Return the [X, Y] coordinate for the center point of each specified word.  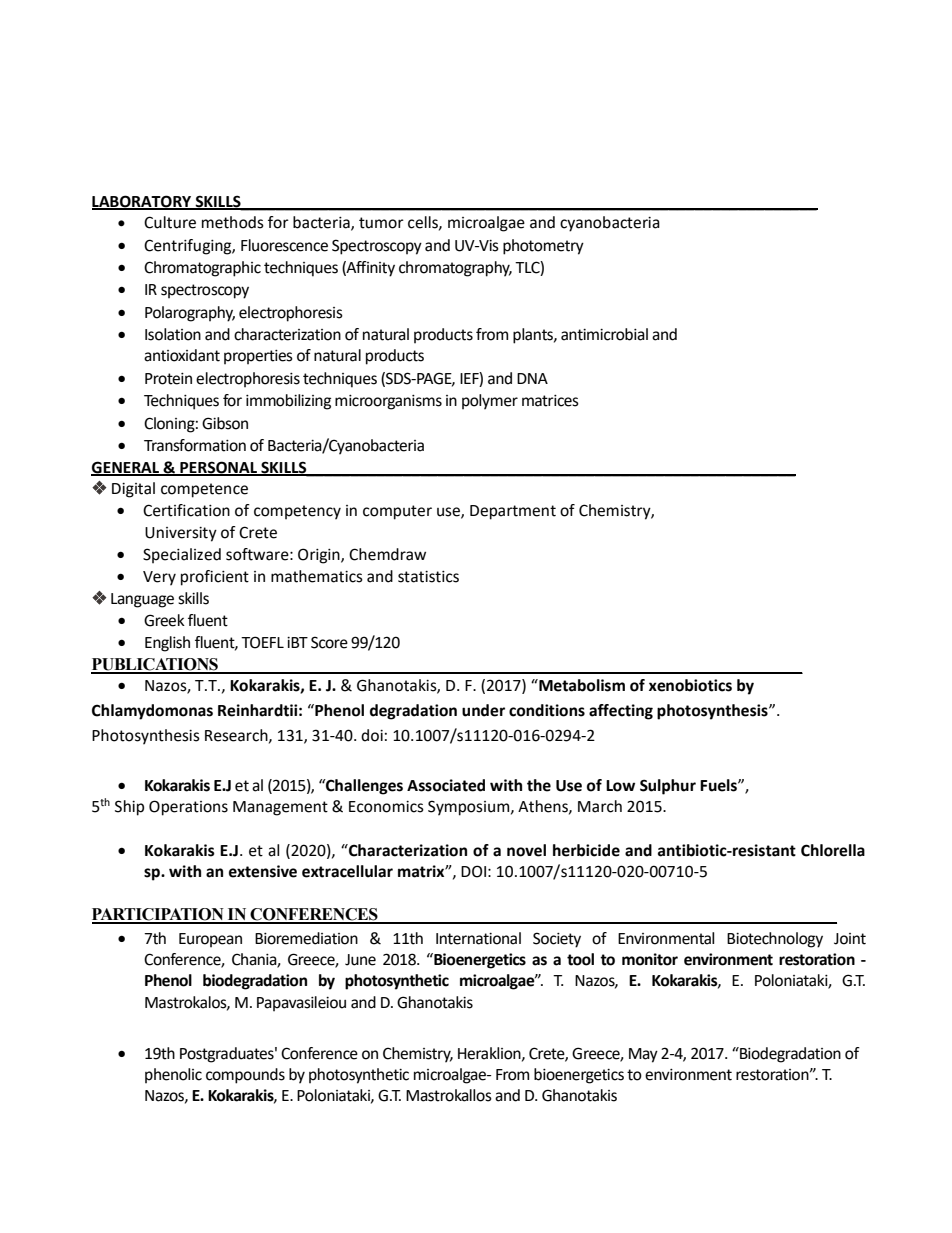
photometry [543, 247]
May [643, 1055]
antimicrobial [604, 334]
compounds [245, 1076]
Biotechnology [775, 940]
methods [233, 222]
